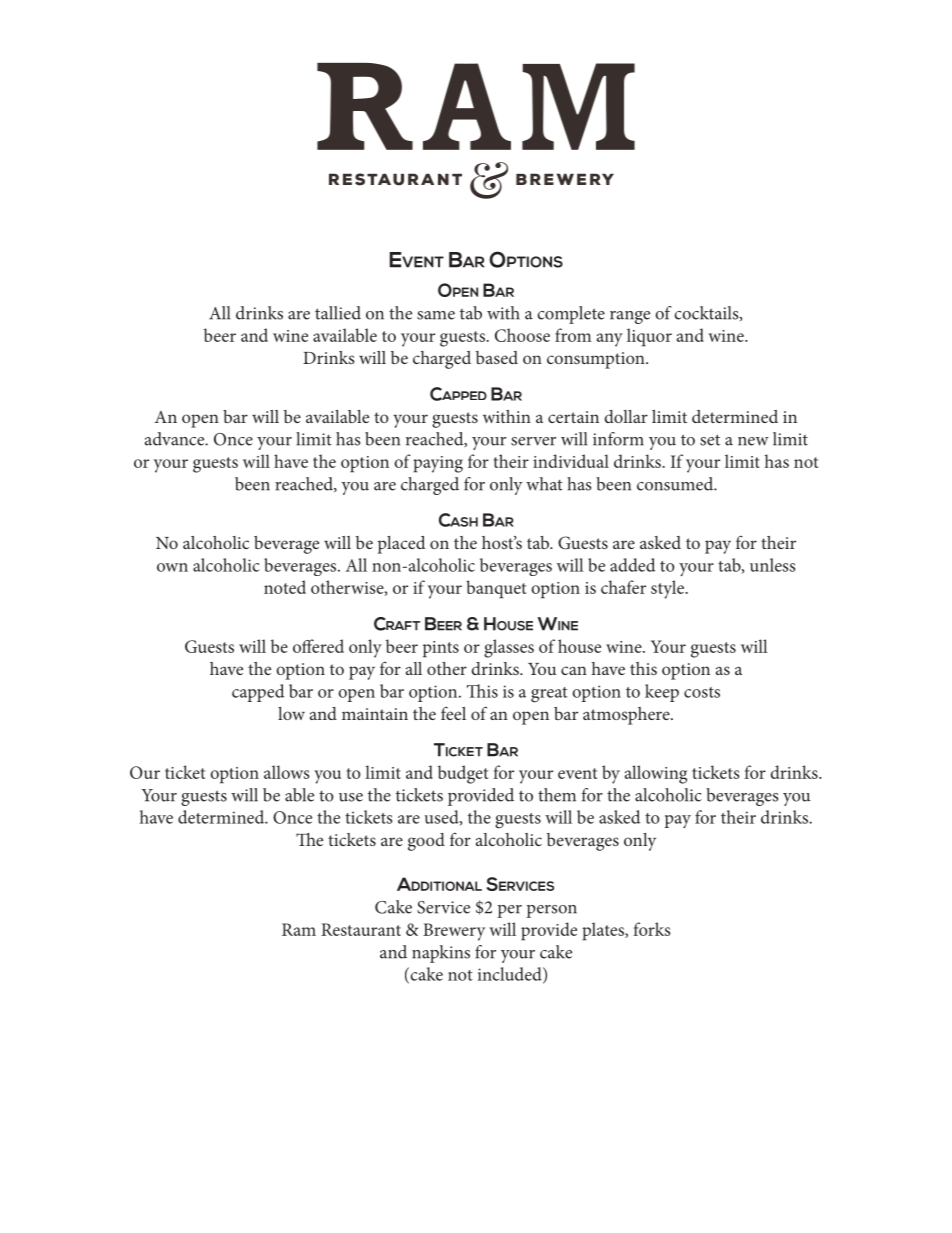 This screenshot has width=952, height=1233. I want to click on pints, so click(441, 649).
